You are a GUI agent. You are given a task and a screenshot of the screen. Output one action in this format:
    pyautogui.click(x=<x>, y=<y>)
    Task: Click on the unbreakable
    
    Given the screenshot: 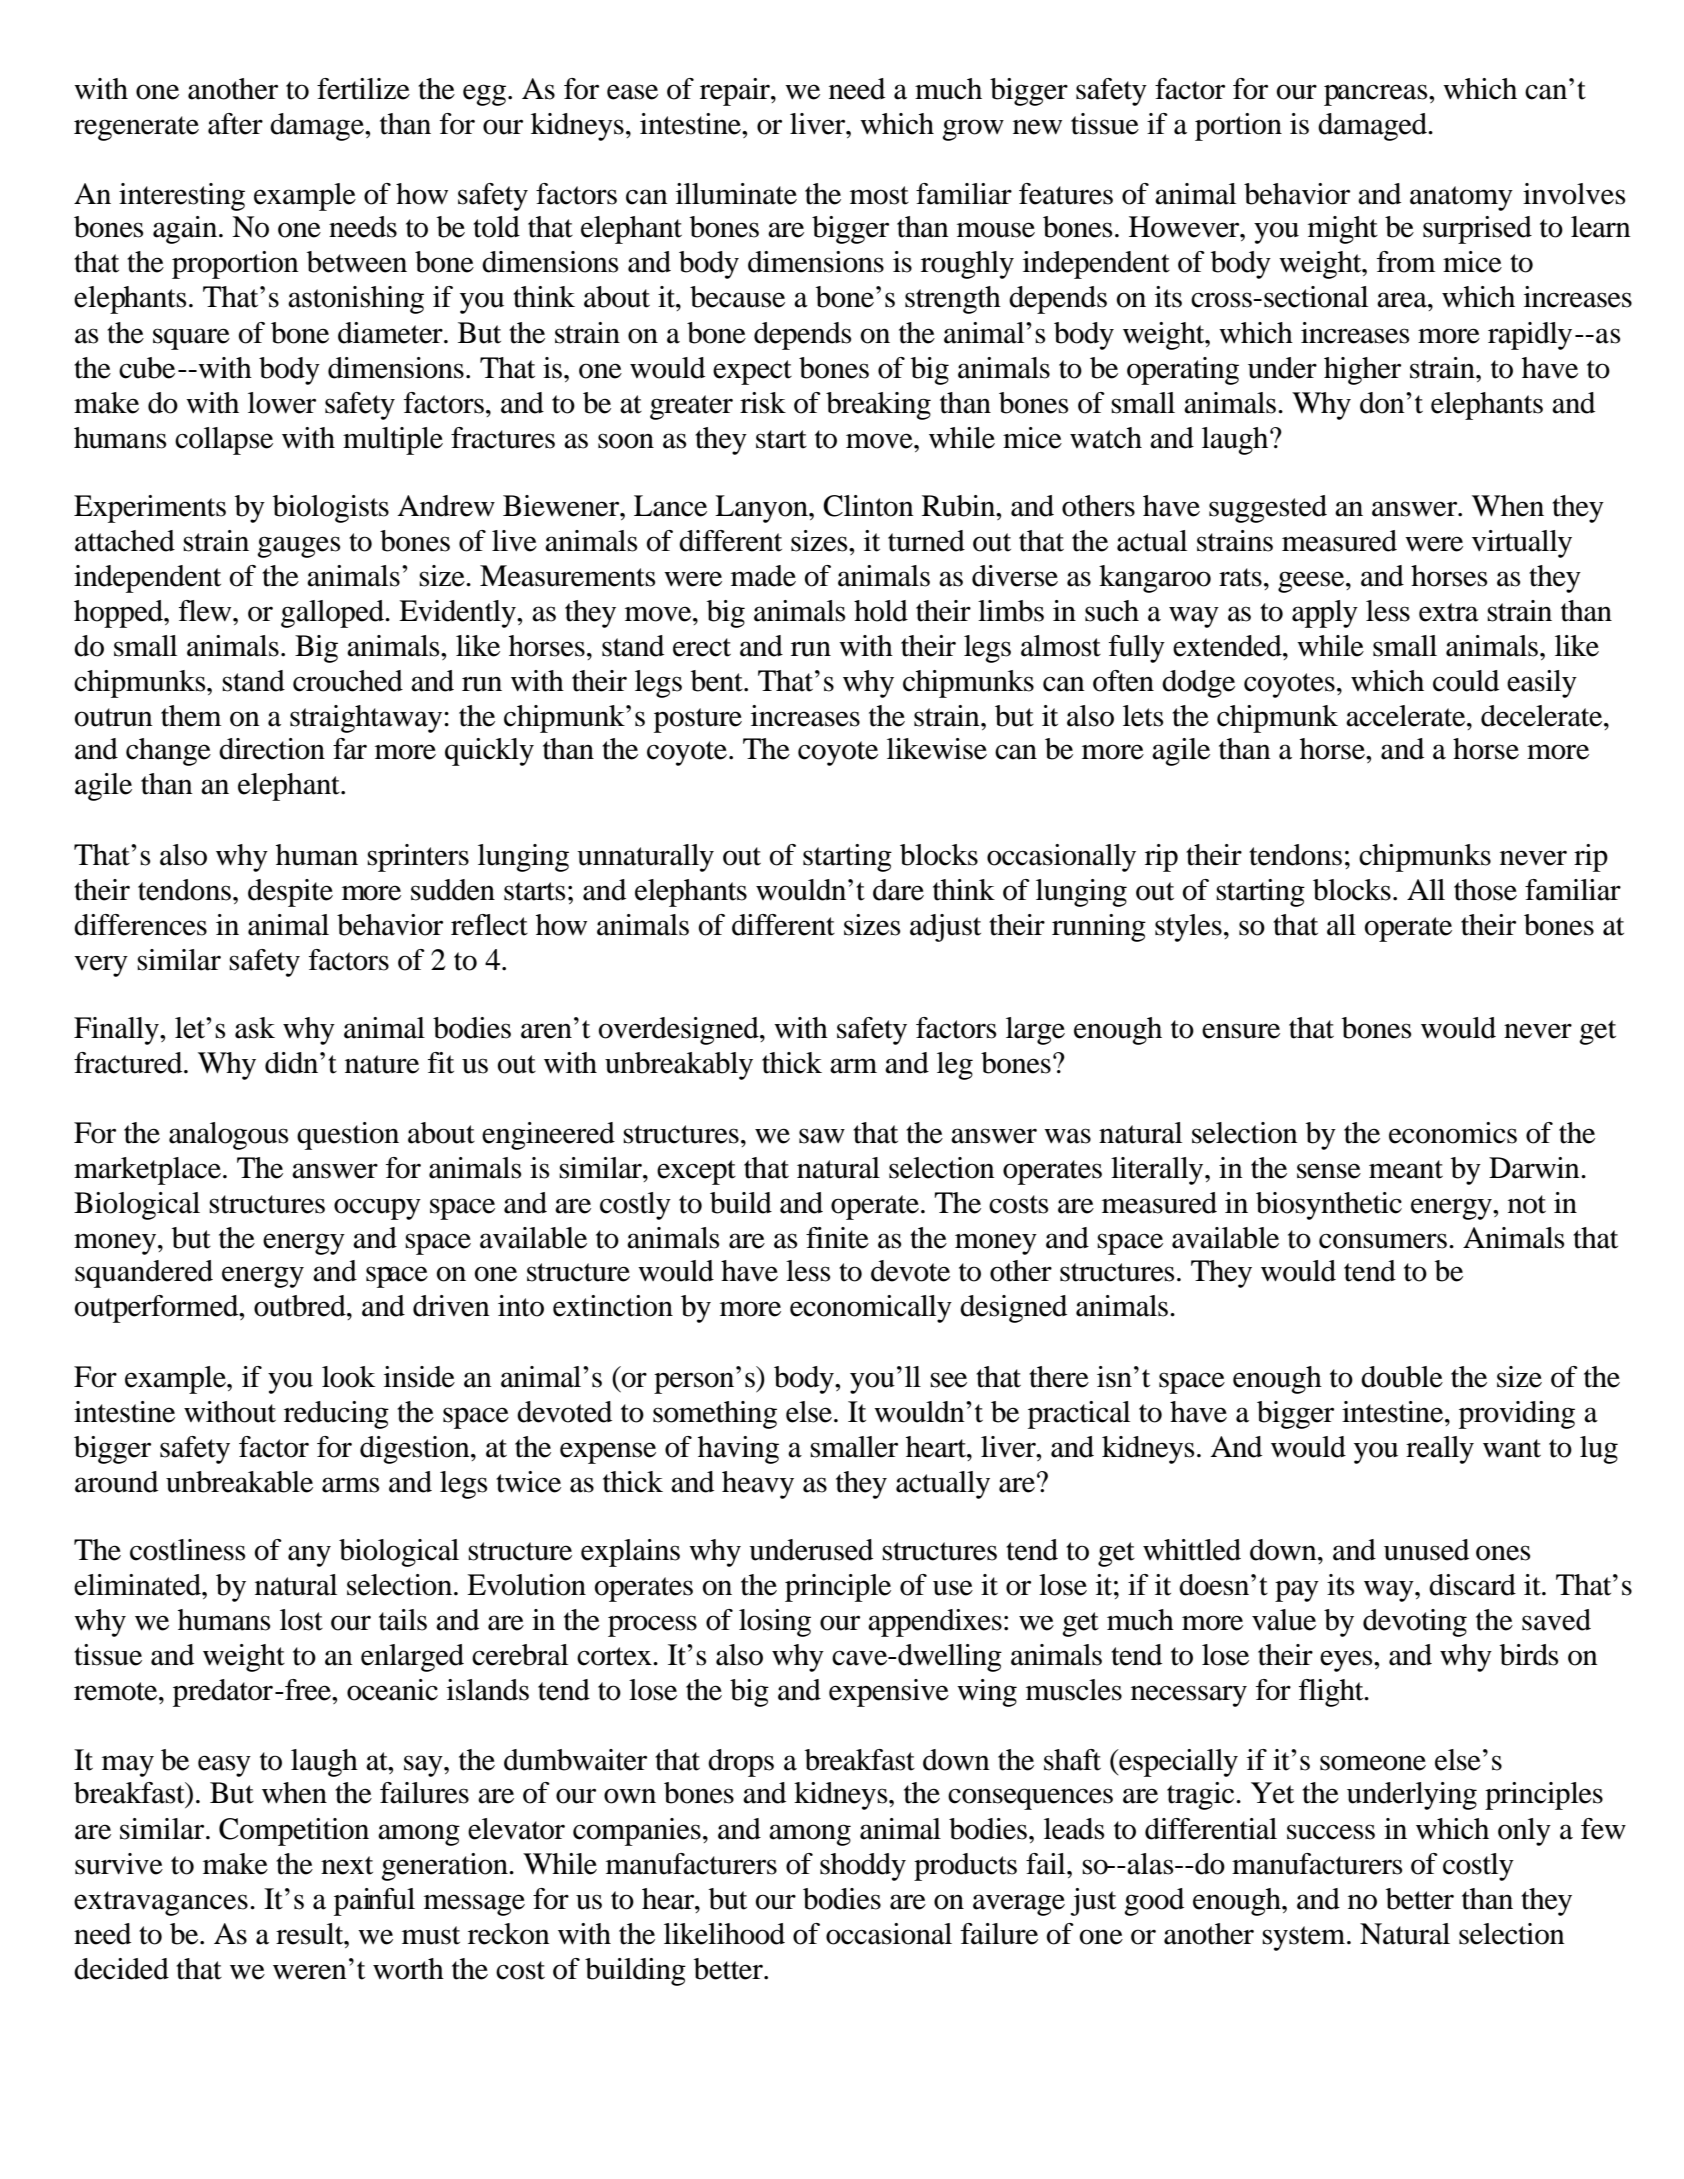 What is the action you would take?
    pyautogui.click(x=239, y=1482)
